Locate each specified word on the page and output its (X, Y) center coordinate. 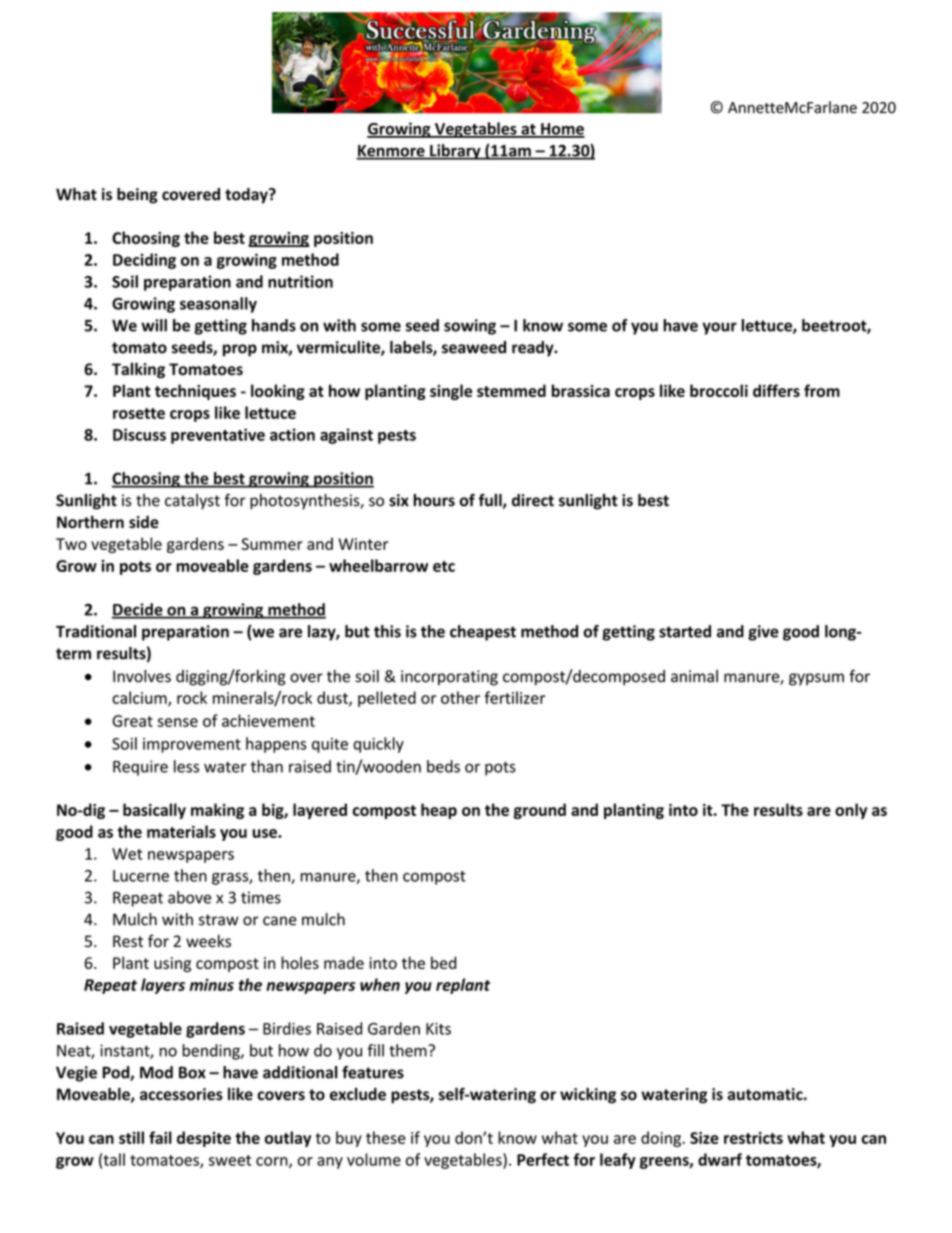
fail (160, 1137)
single (451, 392)
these (386, 1137)
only (851, 811)
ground (540, 811)
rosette (139, 413)
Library (455, 152)
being (137, 196)
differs (776, 390)
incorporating (449, 678)
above (189, 897)
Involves (142, 676)
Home (562, 130)
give (763, 633)
